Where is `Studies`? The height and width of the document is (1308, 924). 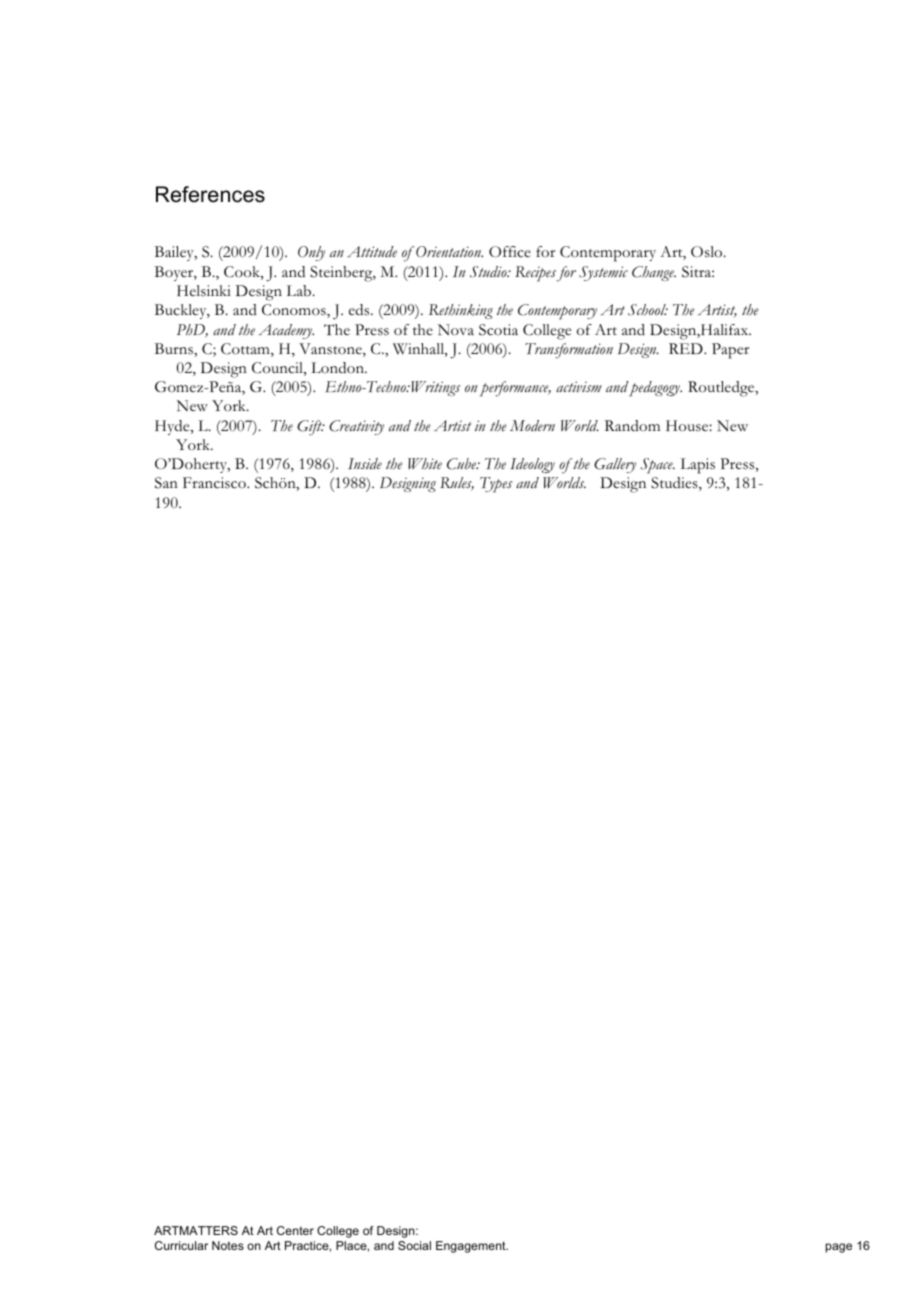 Studies is located at coordinates (675, 484).
